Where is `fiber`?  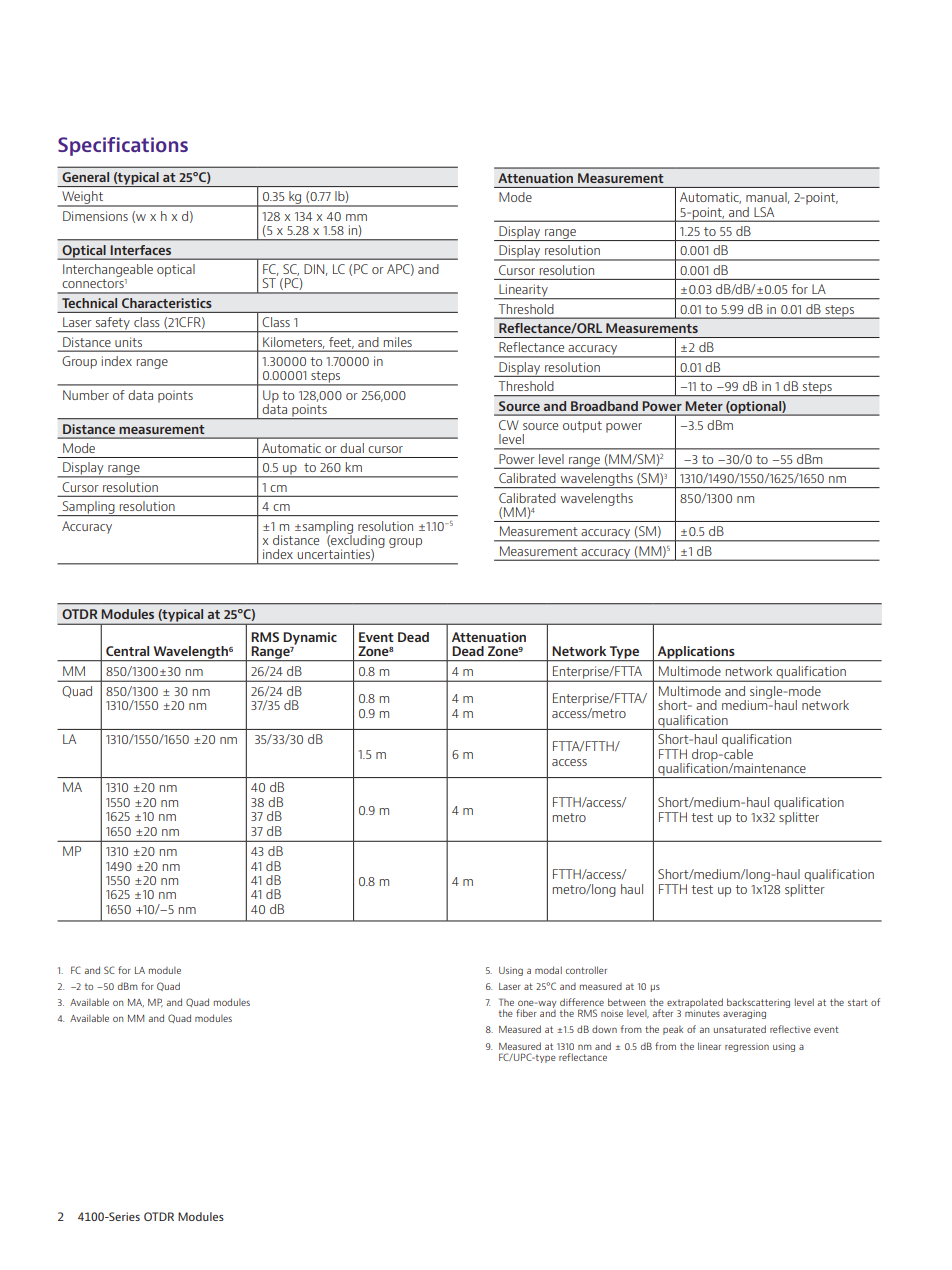 fiber is located at coordinates (526, 1013).
